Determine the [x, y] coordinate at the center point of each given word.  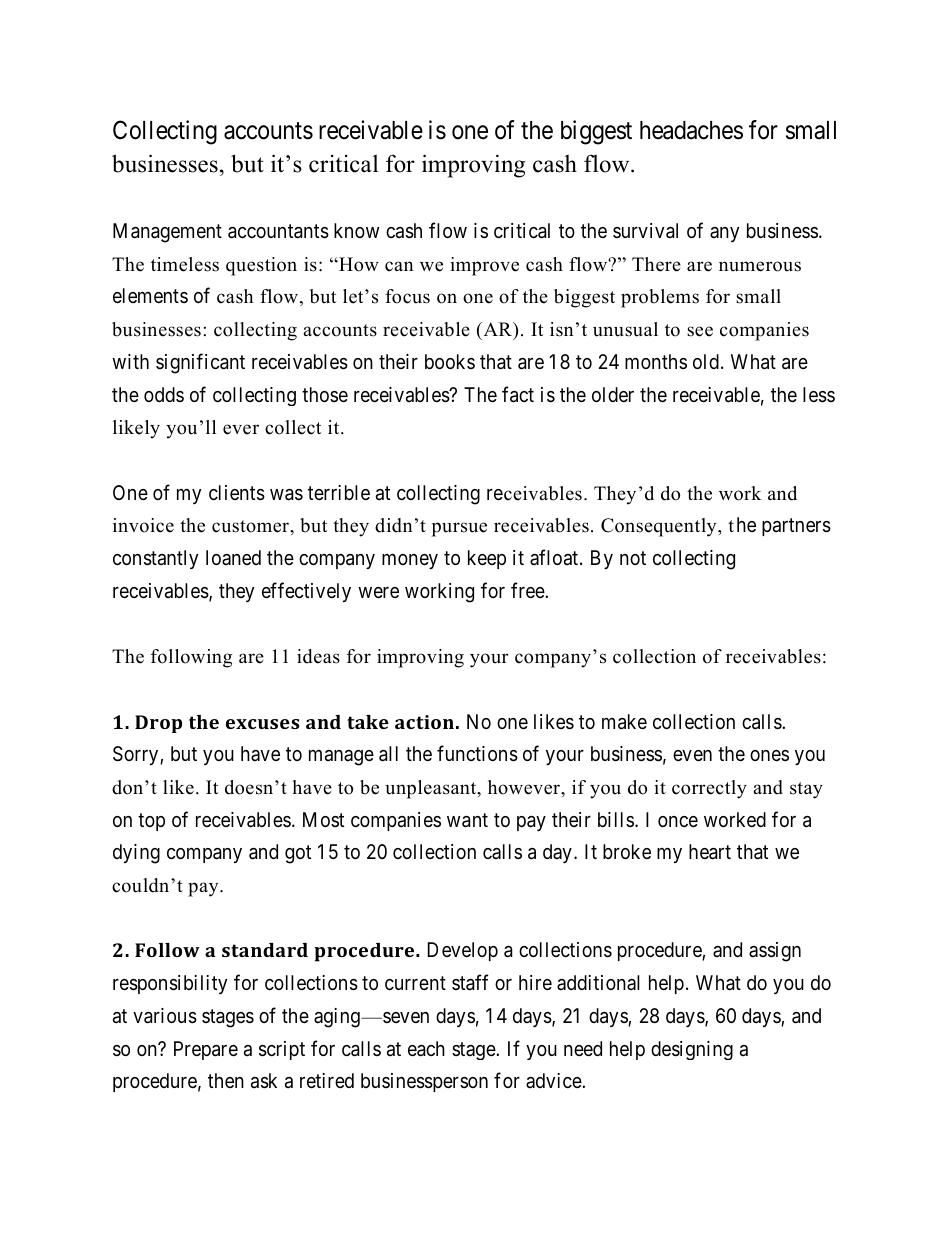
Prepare [206, 1050]
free [528, 590]
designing [692, 1050]
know [357, 230]
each [426, 1049]
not [633, 558]
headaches [691, 130]
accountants [278, 231]
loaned [233, 557]
